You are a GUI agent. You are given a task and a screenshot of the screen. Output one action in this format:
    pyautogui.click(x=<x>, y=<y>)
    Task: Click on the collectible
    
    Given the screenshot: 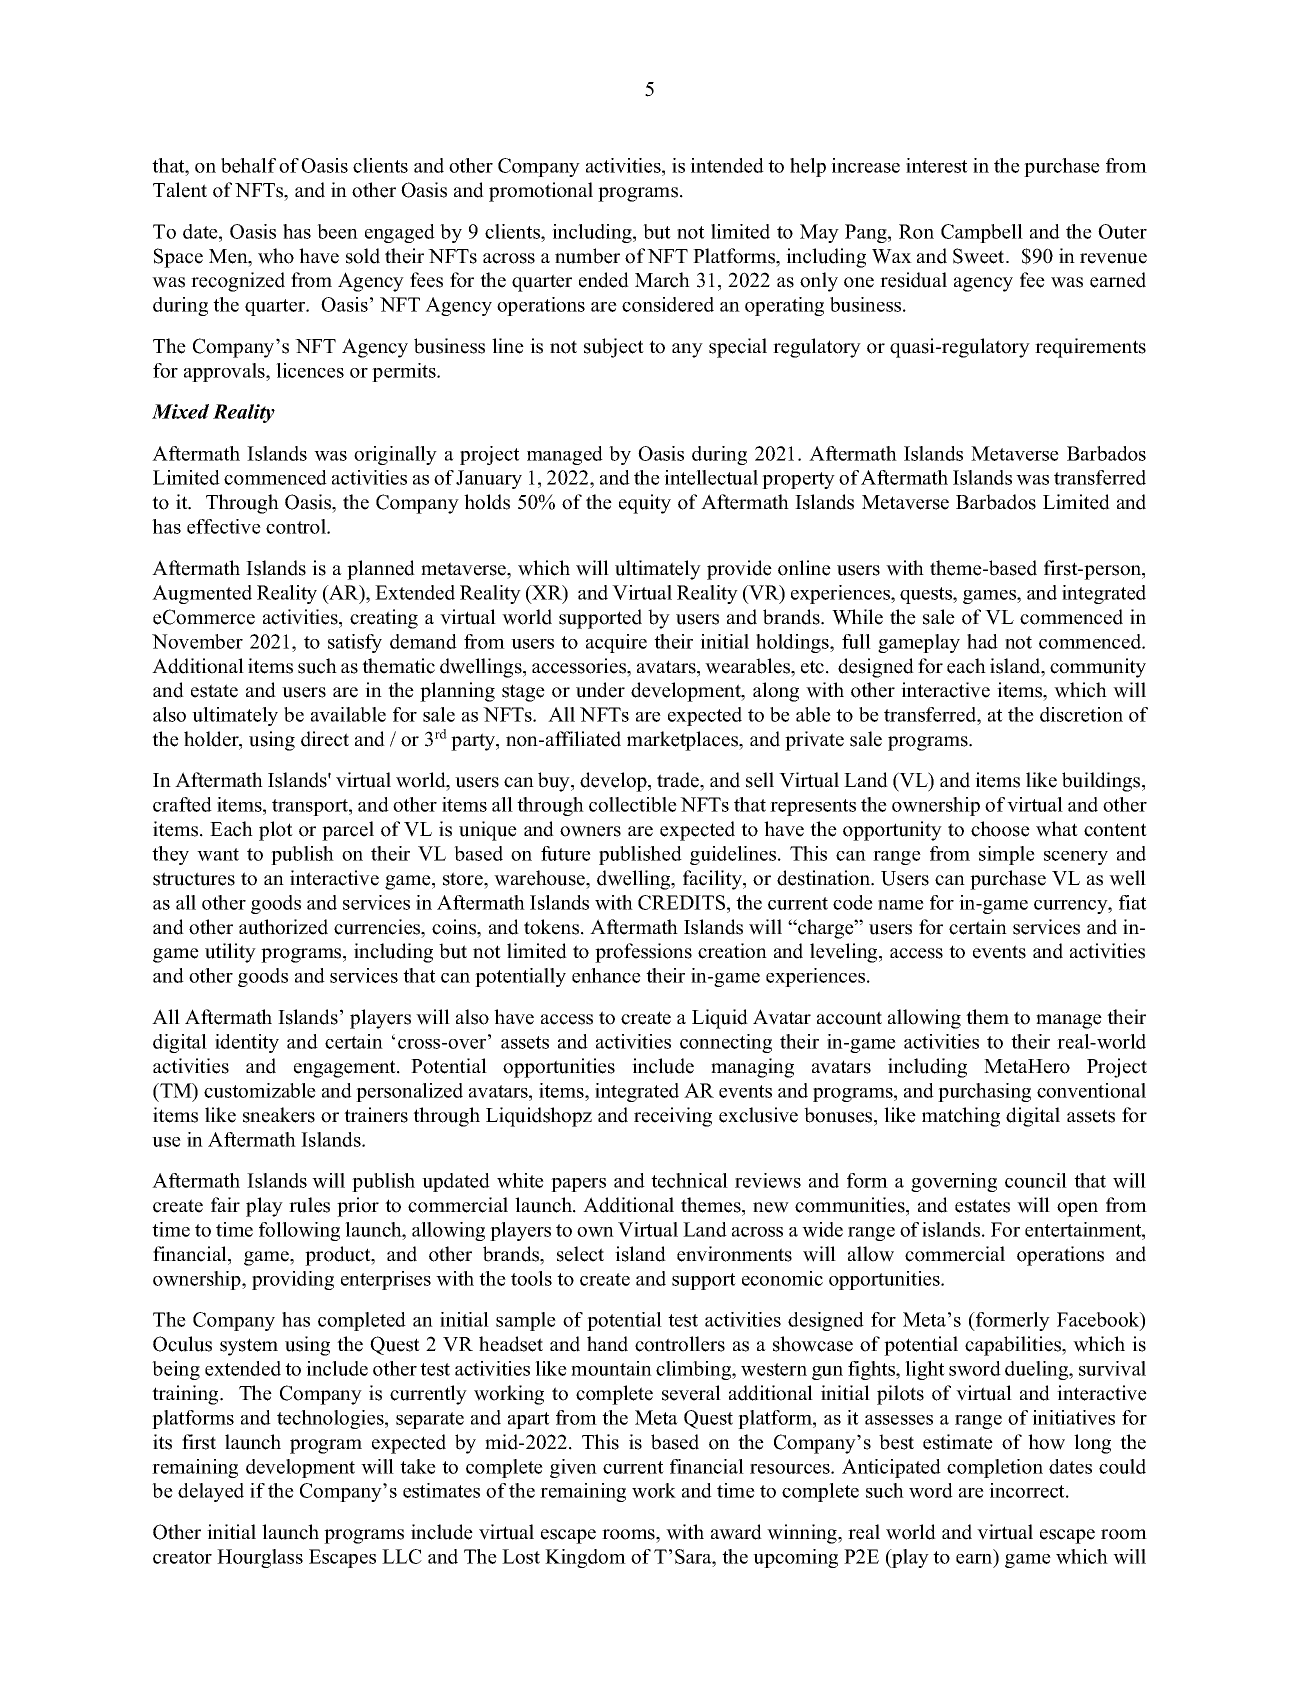 What is the action you would take?
    pyautogui.click(x=633, y=804)
